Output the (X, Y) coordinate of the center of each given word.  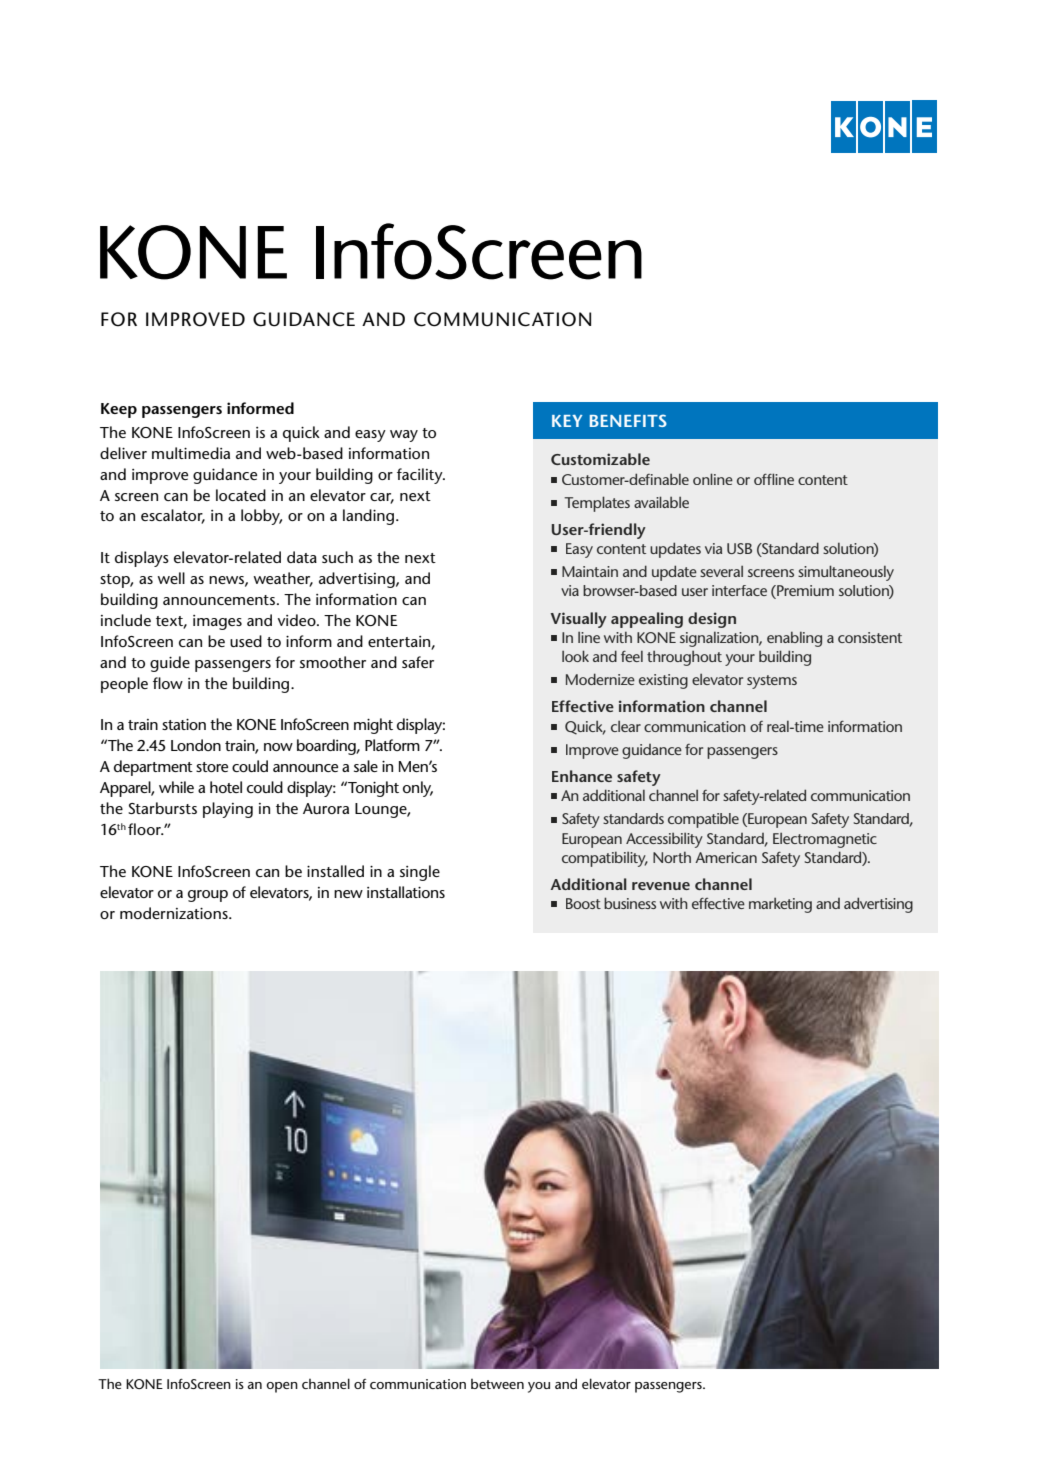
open (282, 1387)
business (630, 903)
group (208, 896)
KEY (567, 421)
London (196, 745)
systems (772, 682)
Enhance (582, 776)
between (497, 1384)
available (661, 502)
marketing (780, 905)
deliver (123, 453)
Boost (583, 903)
